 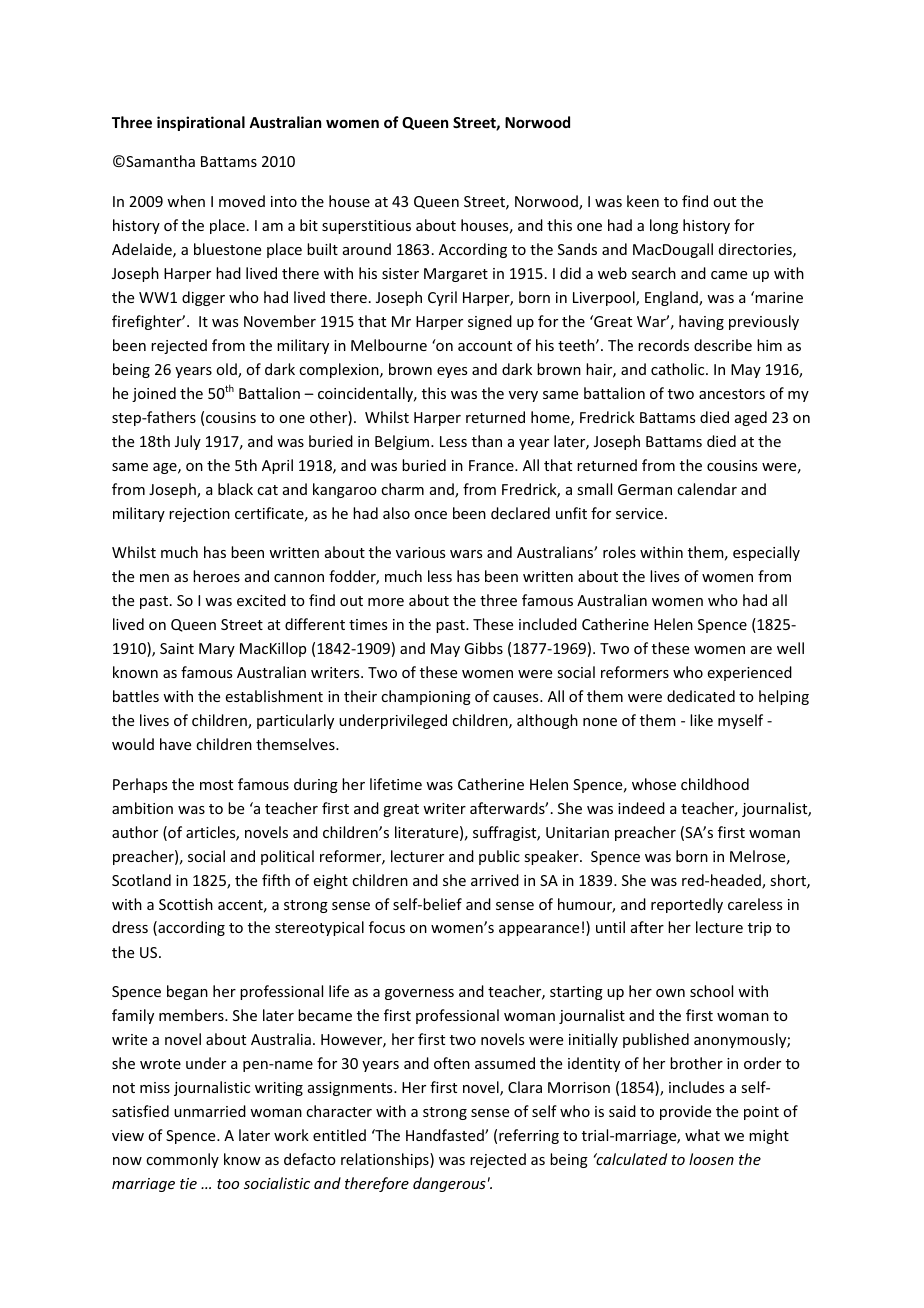 I want to click on childhood, so click(x=715, y=784).
